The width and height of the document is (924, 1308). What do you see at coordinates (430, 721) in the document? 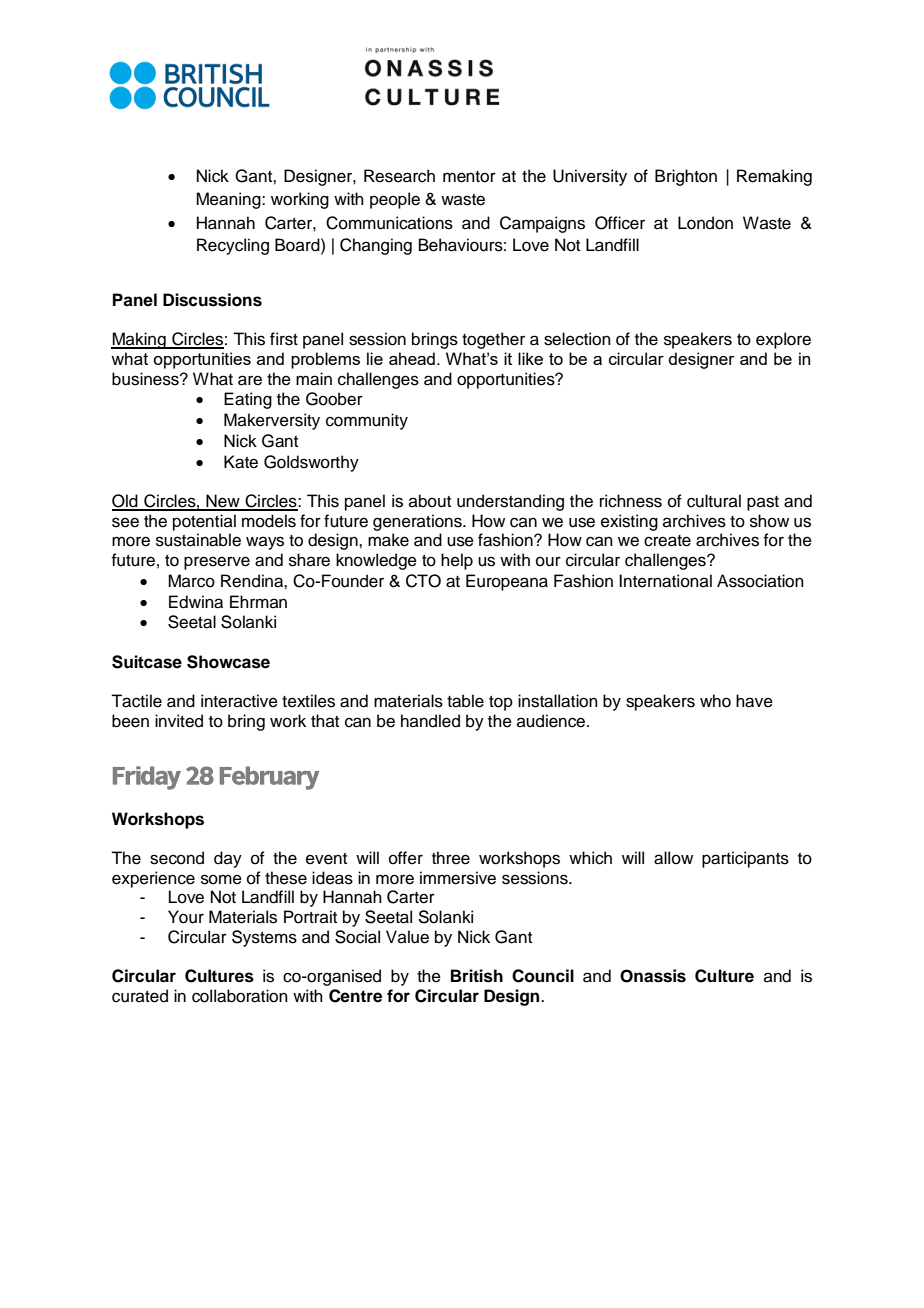
I see `handled` at bounding box center [430, 721].
